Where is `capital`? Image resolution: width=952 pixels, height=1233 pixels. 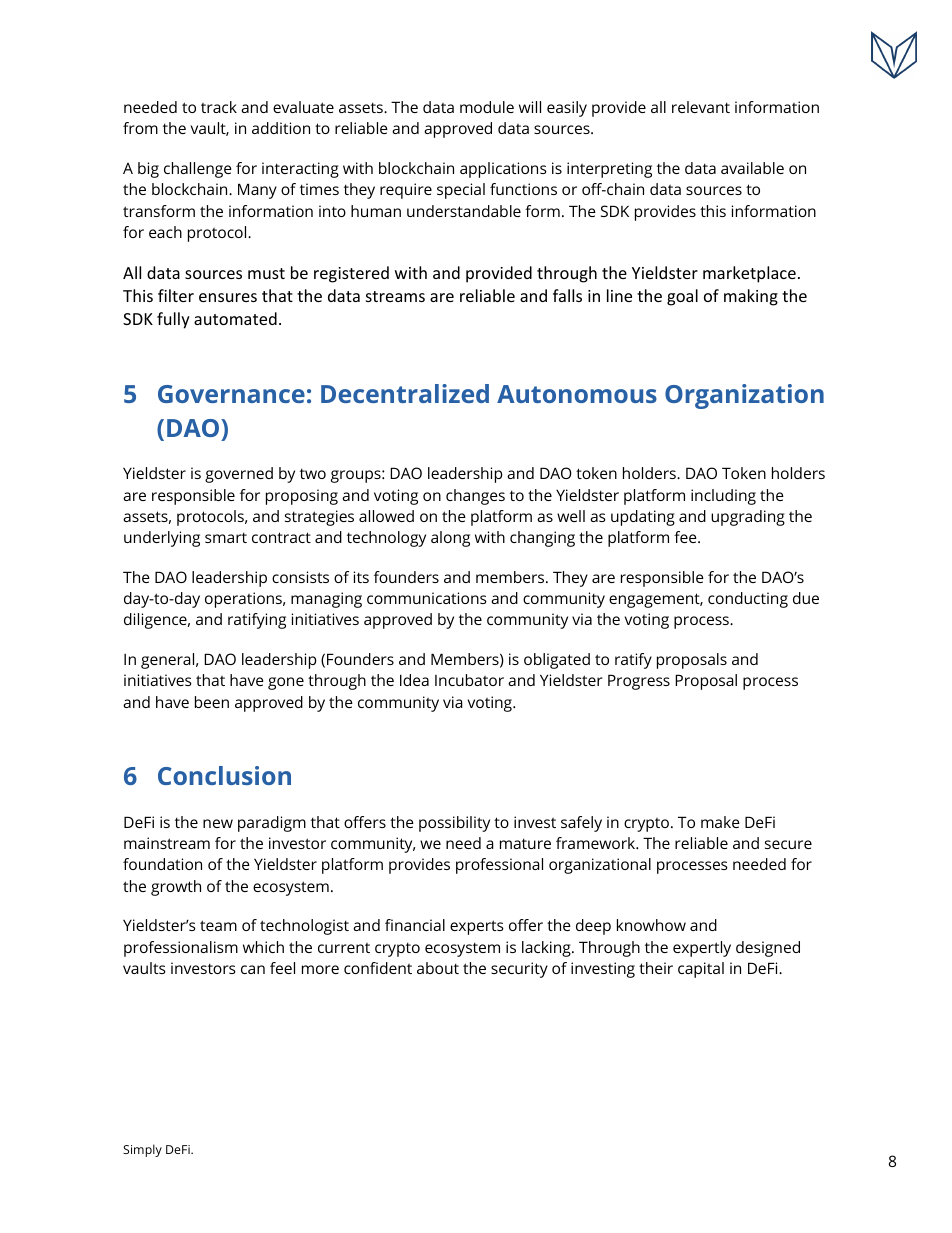
capital is located at coordinates (701, 970).
